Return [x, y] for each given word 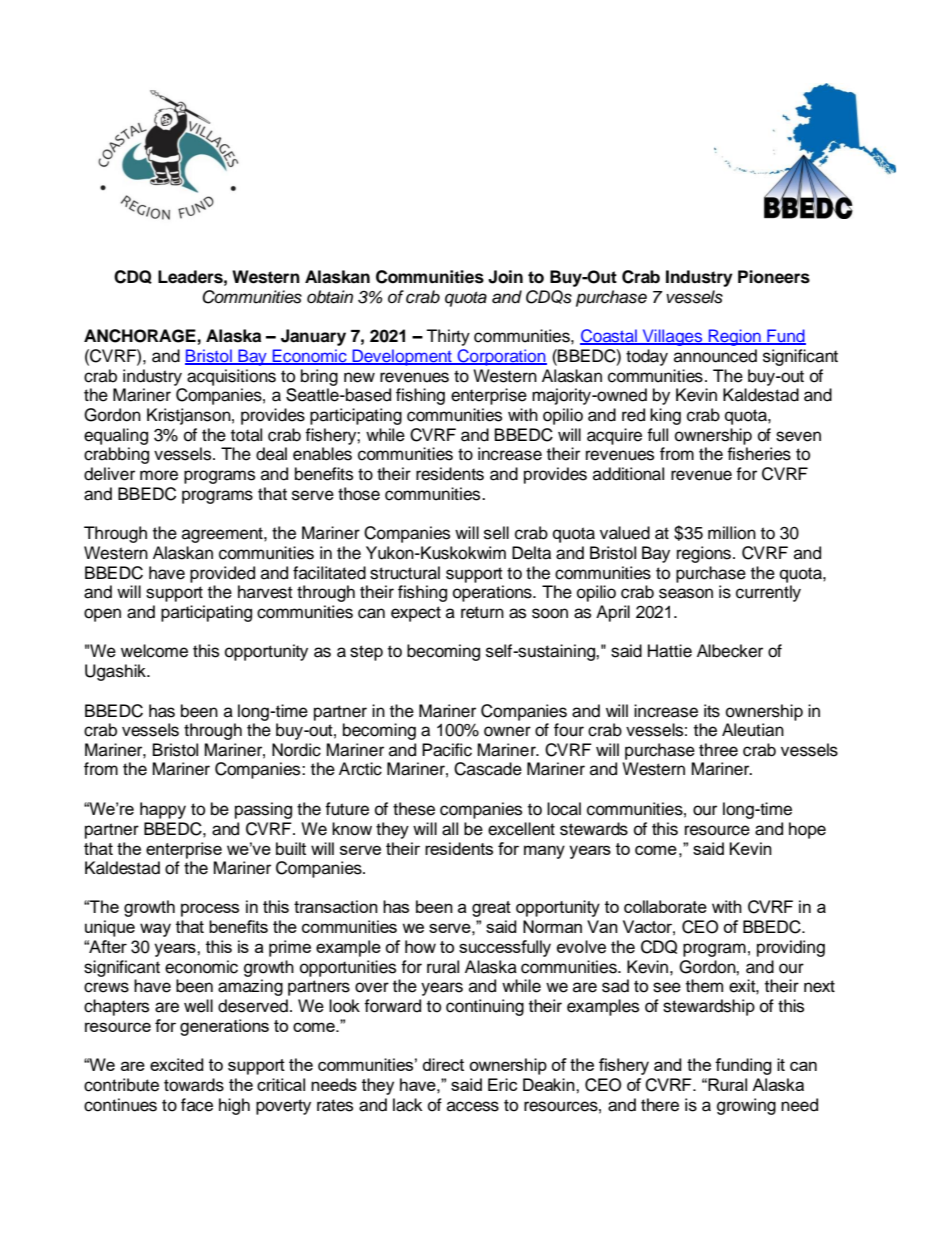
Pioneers [774, 277]
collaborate [665, 906]
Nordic [296, 750]
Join [505, 277]
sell [496, 533]
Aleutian [753, 730]
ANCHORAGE [140, 336]
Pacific [447, 750]
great [491, 909]
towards [194, 1085]
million [732, 533]
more [159, 475]
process [210, 910]
